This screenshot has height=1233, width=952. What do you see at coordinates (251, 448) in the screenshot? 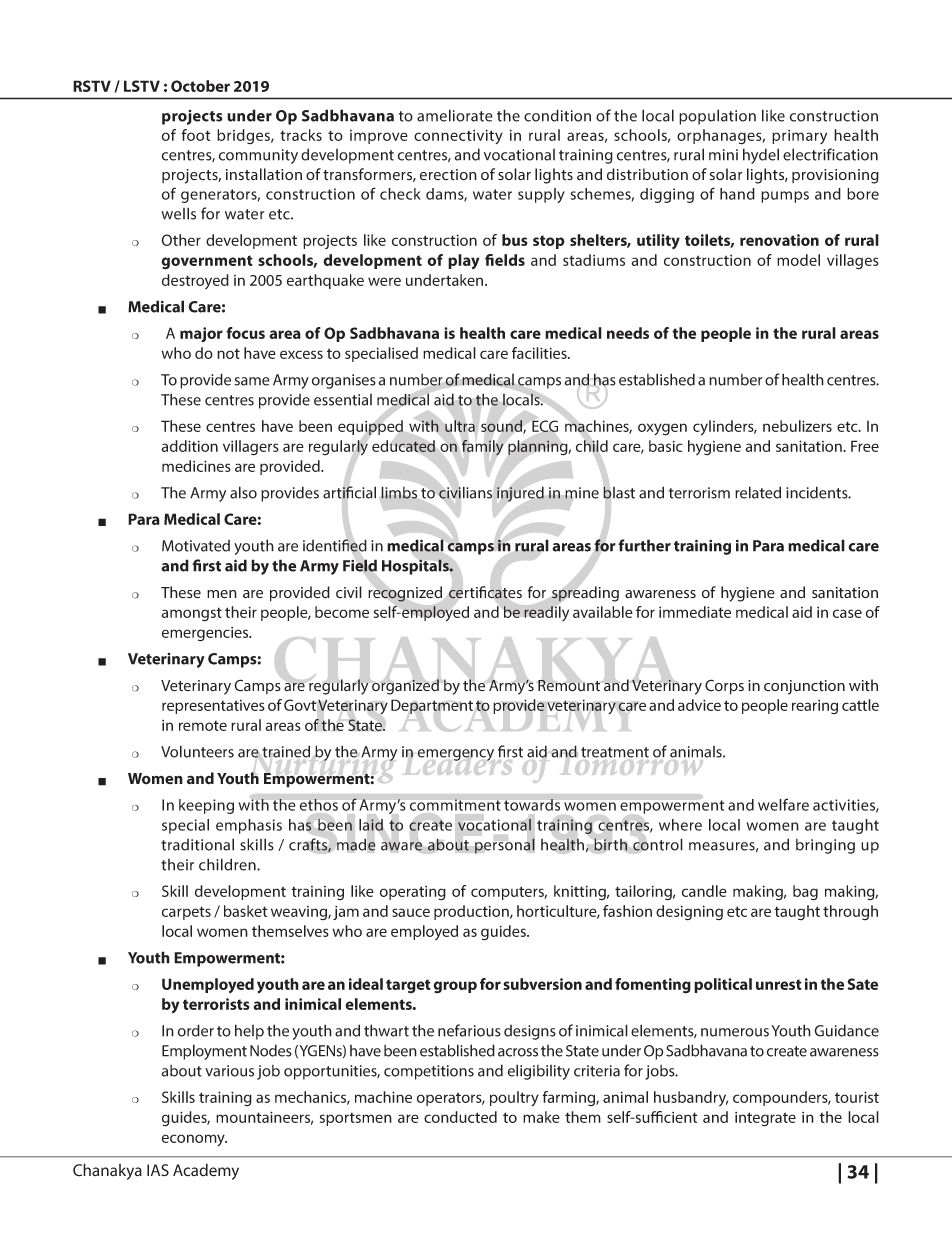
I see `villagers` at bounding box center [251, 448].
